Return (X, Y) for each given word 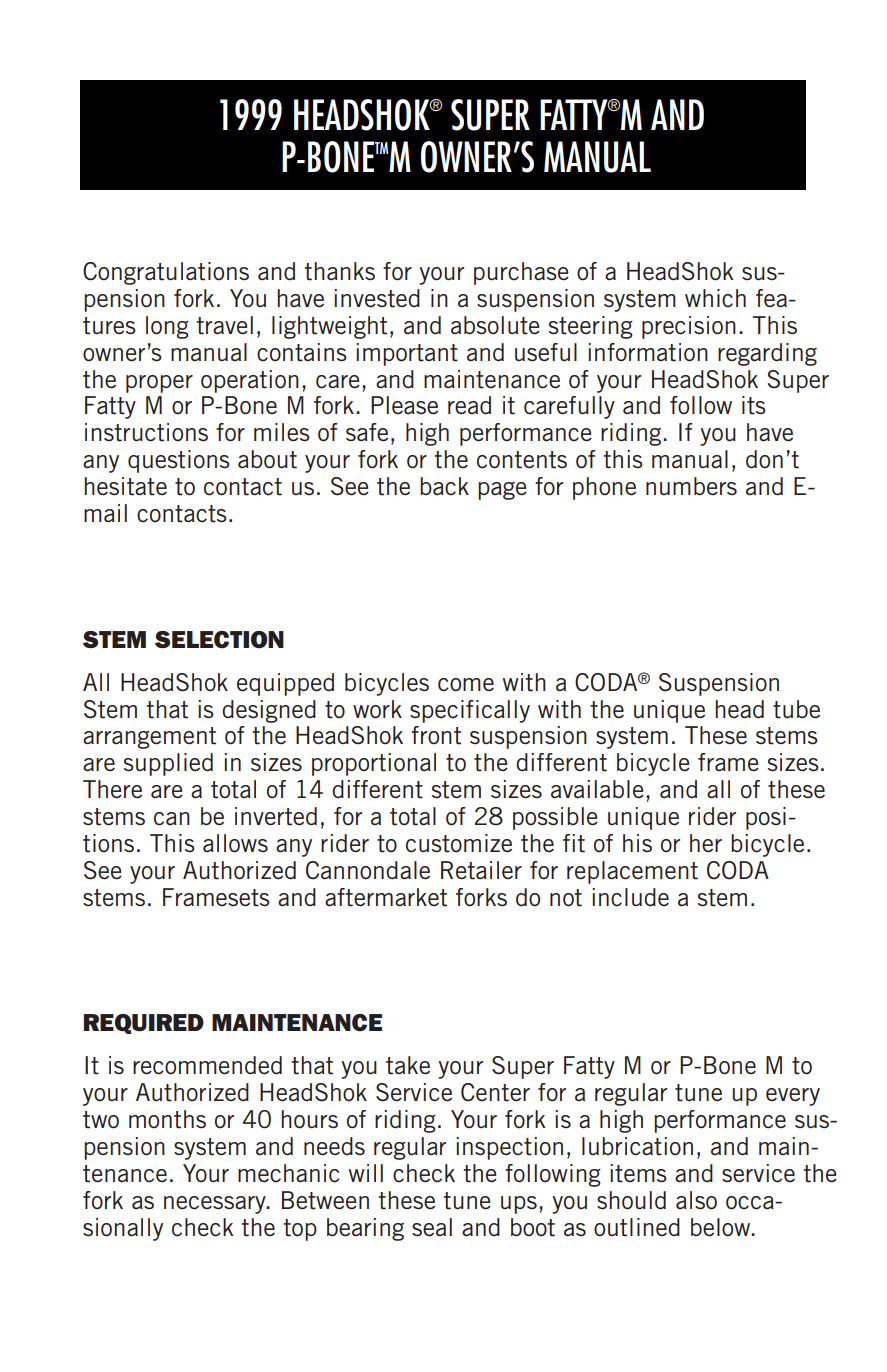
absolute (495, 325)
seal (432, 1227)
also (696, 1200)
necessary (216, 1205)
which (715, 298)
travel (224, 325)
